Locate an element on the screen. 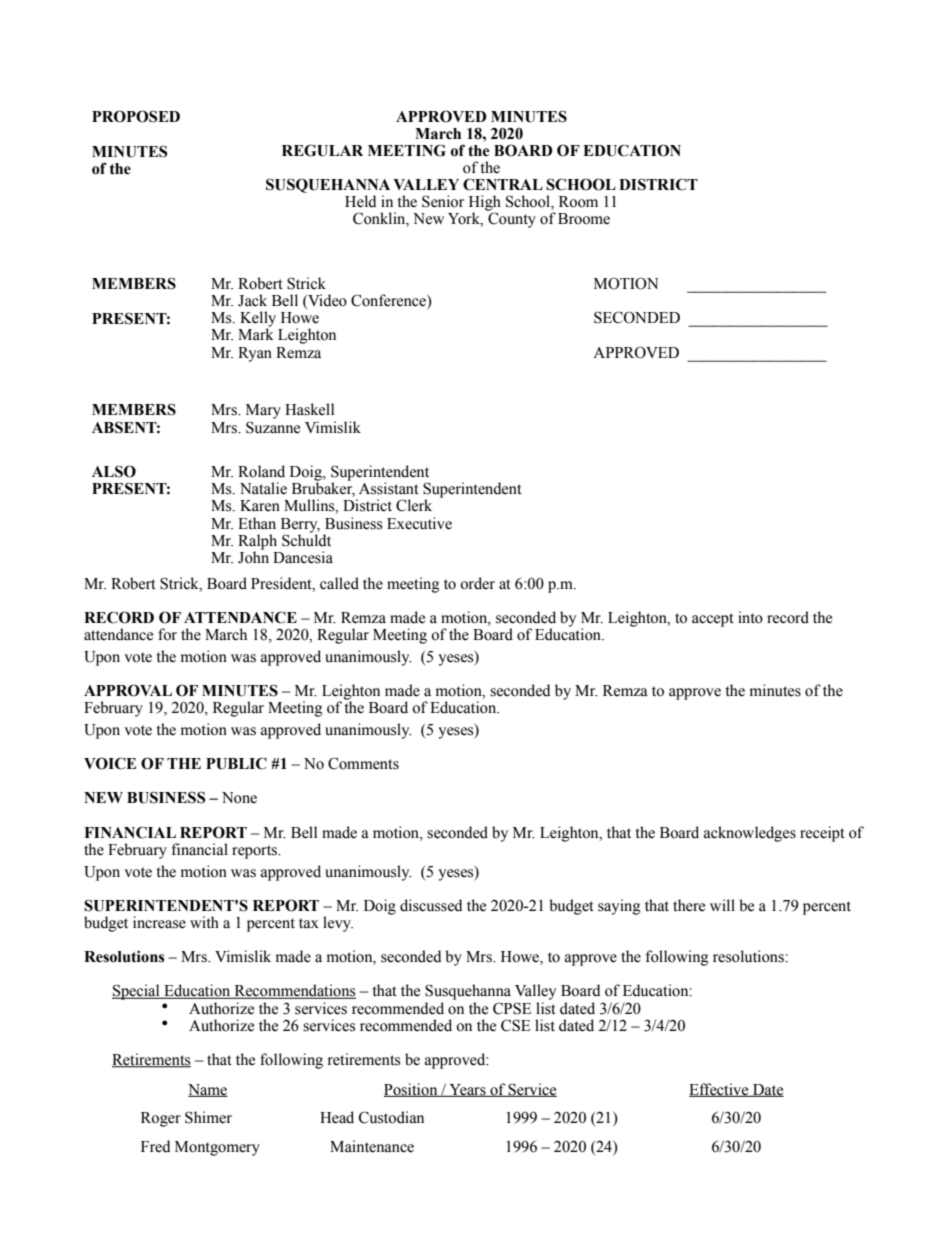 Image resolution: width=952 pixels, height=1233 pixels. PROPOSED is located at coordinates (136, 116).
